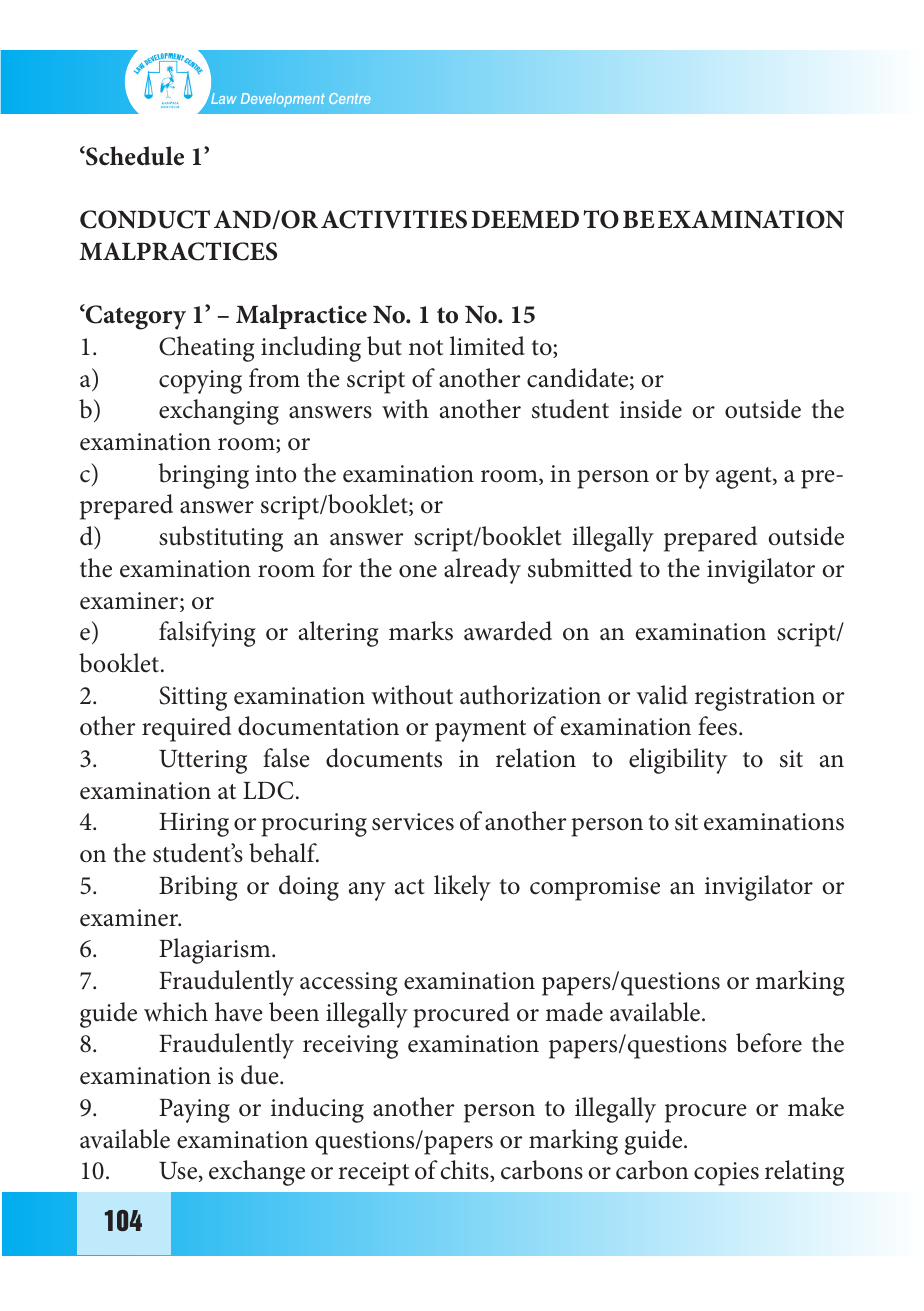 Image resolution: width=924 pixels, height=1311 pixels. I want to click on Development, so click(283, 100).
